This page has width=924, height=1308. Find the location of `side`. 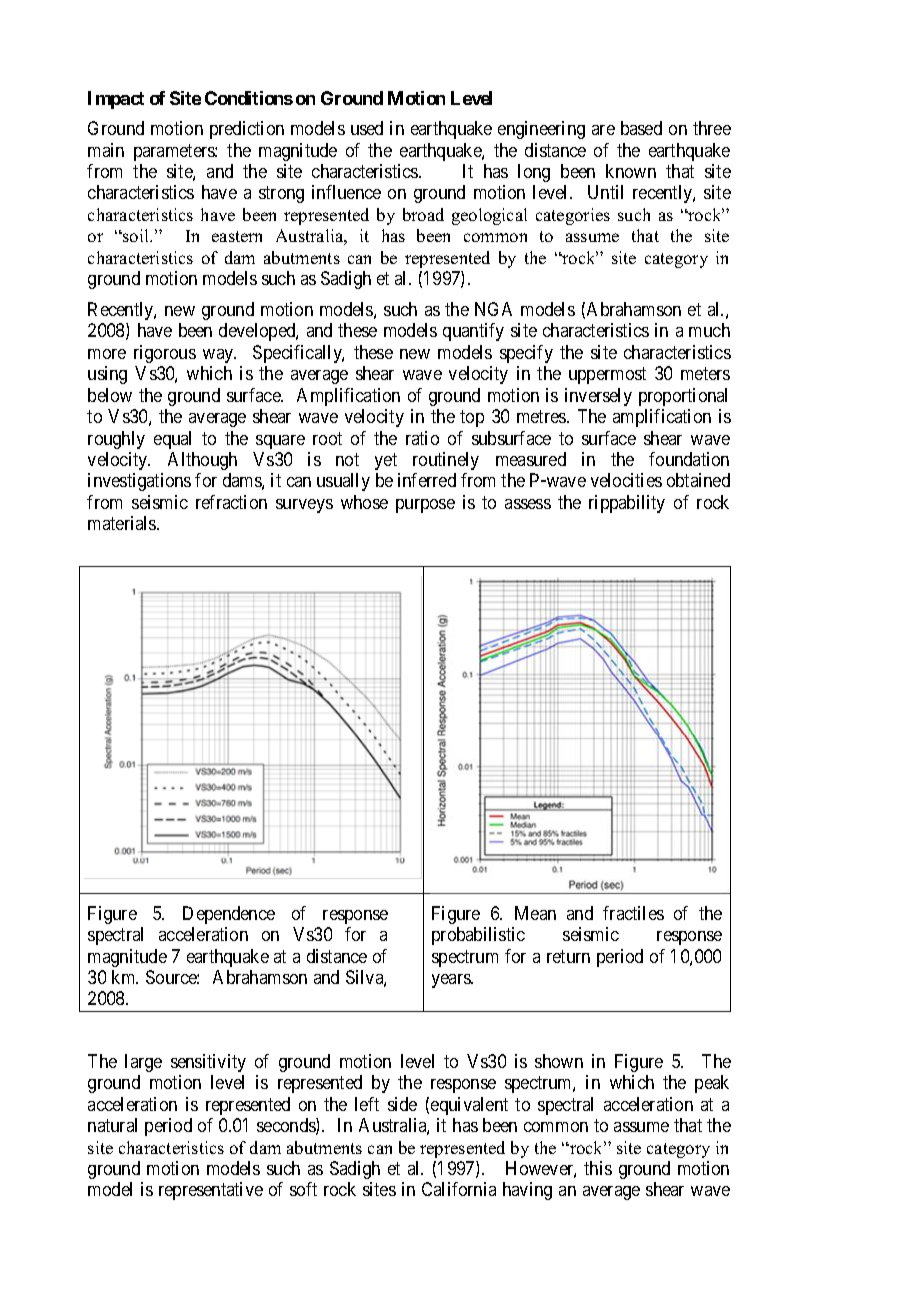

side is located at coordinates (402, 1104).
